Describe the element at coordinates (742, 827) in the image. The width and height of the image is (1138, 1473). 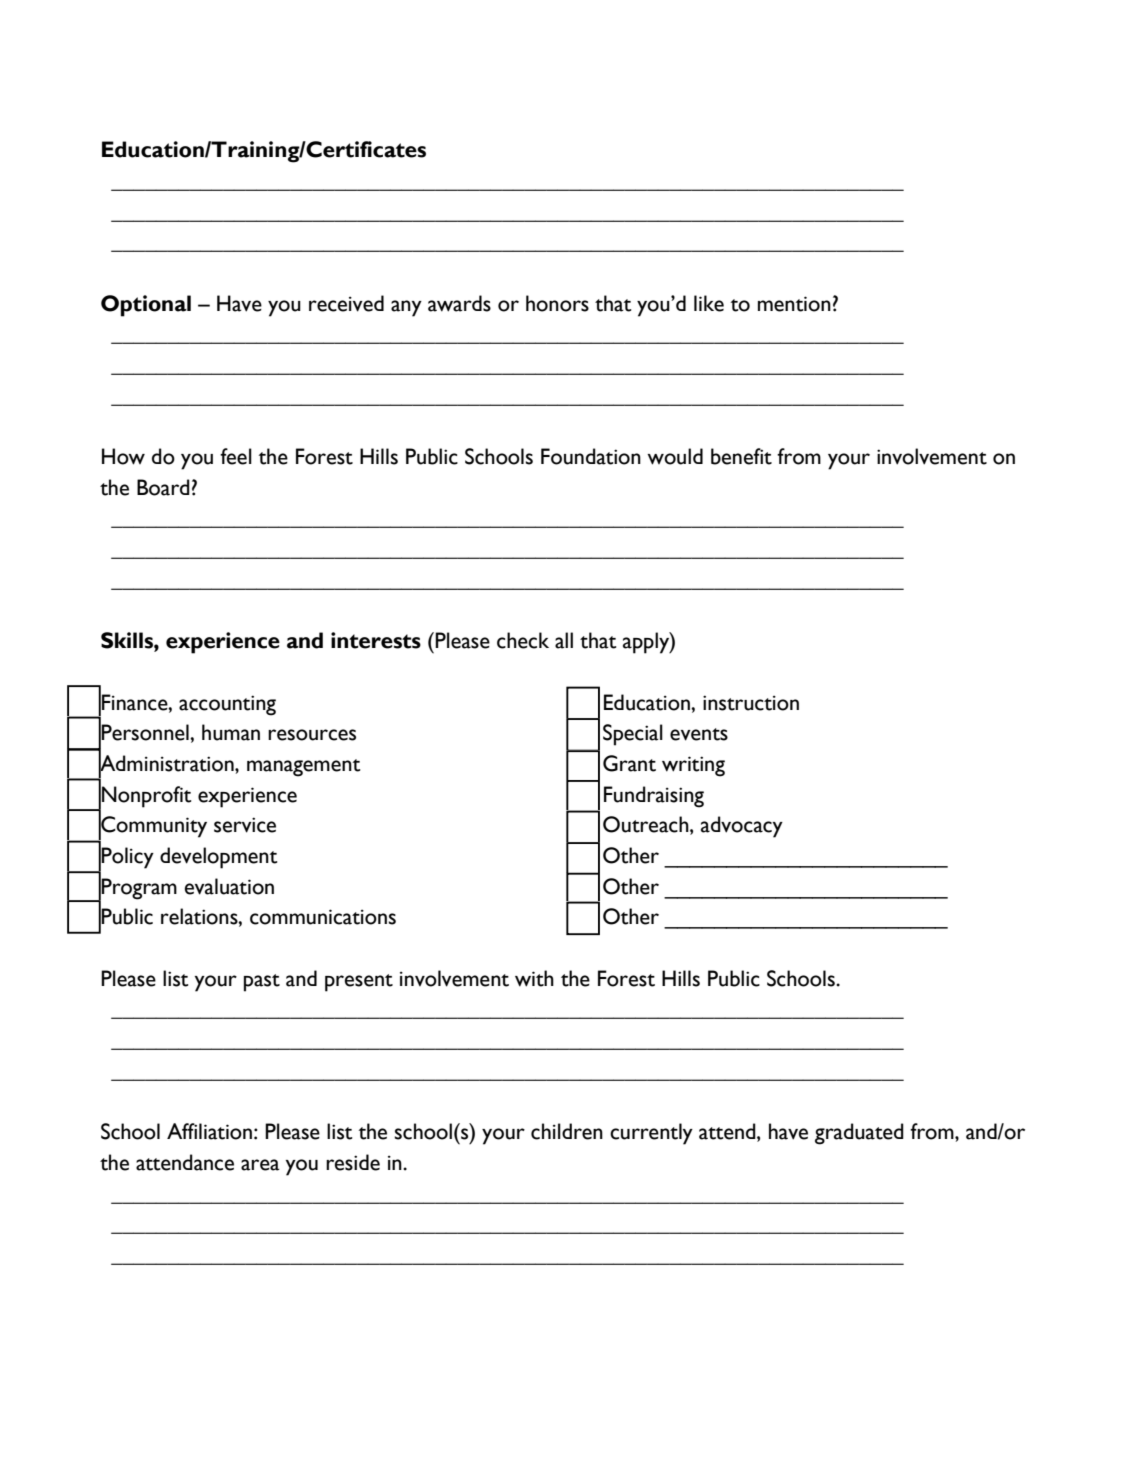
I see `advocacy` at that location.
